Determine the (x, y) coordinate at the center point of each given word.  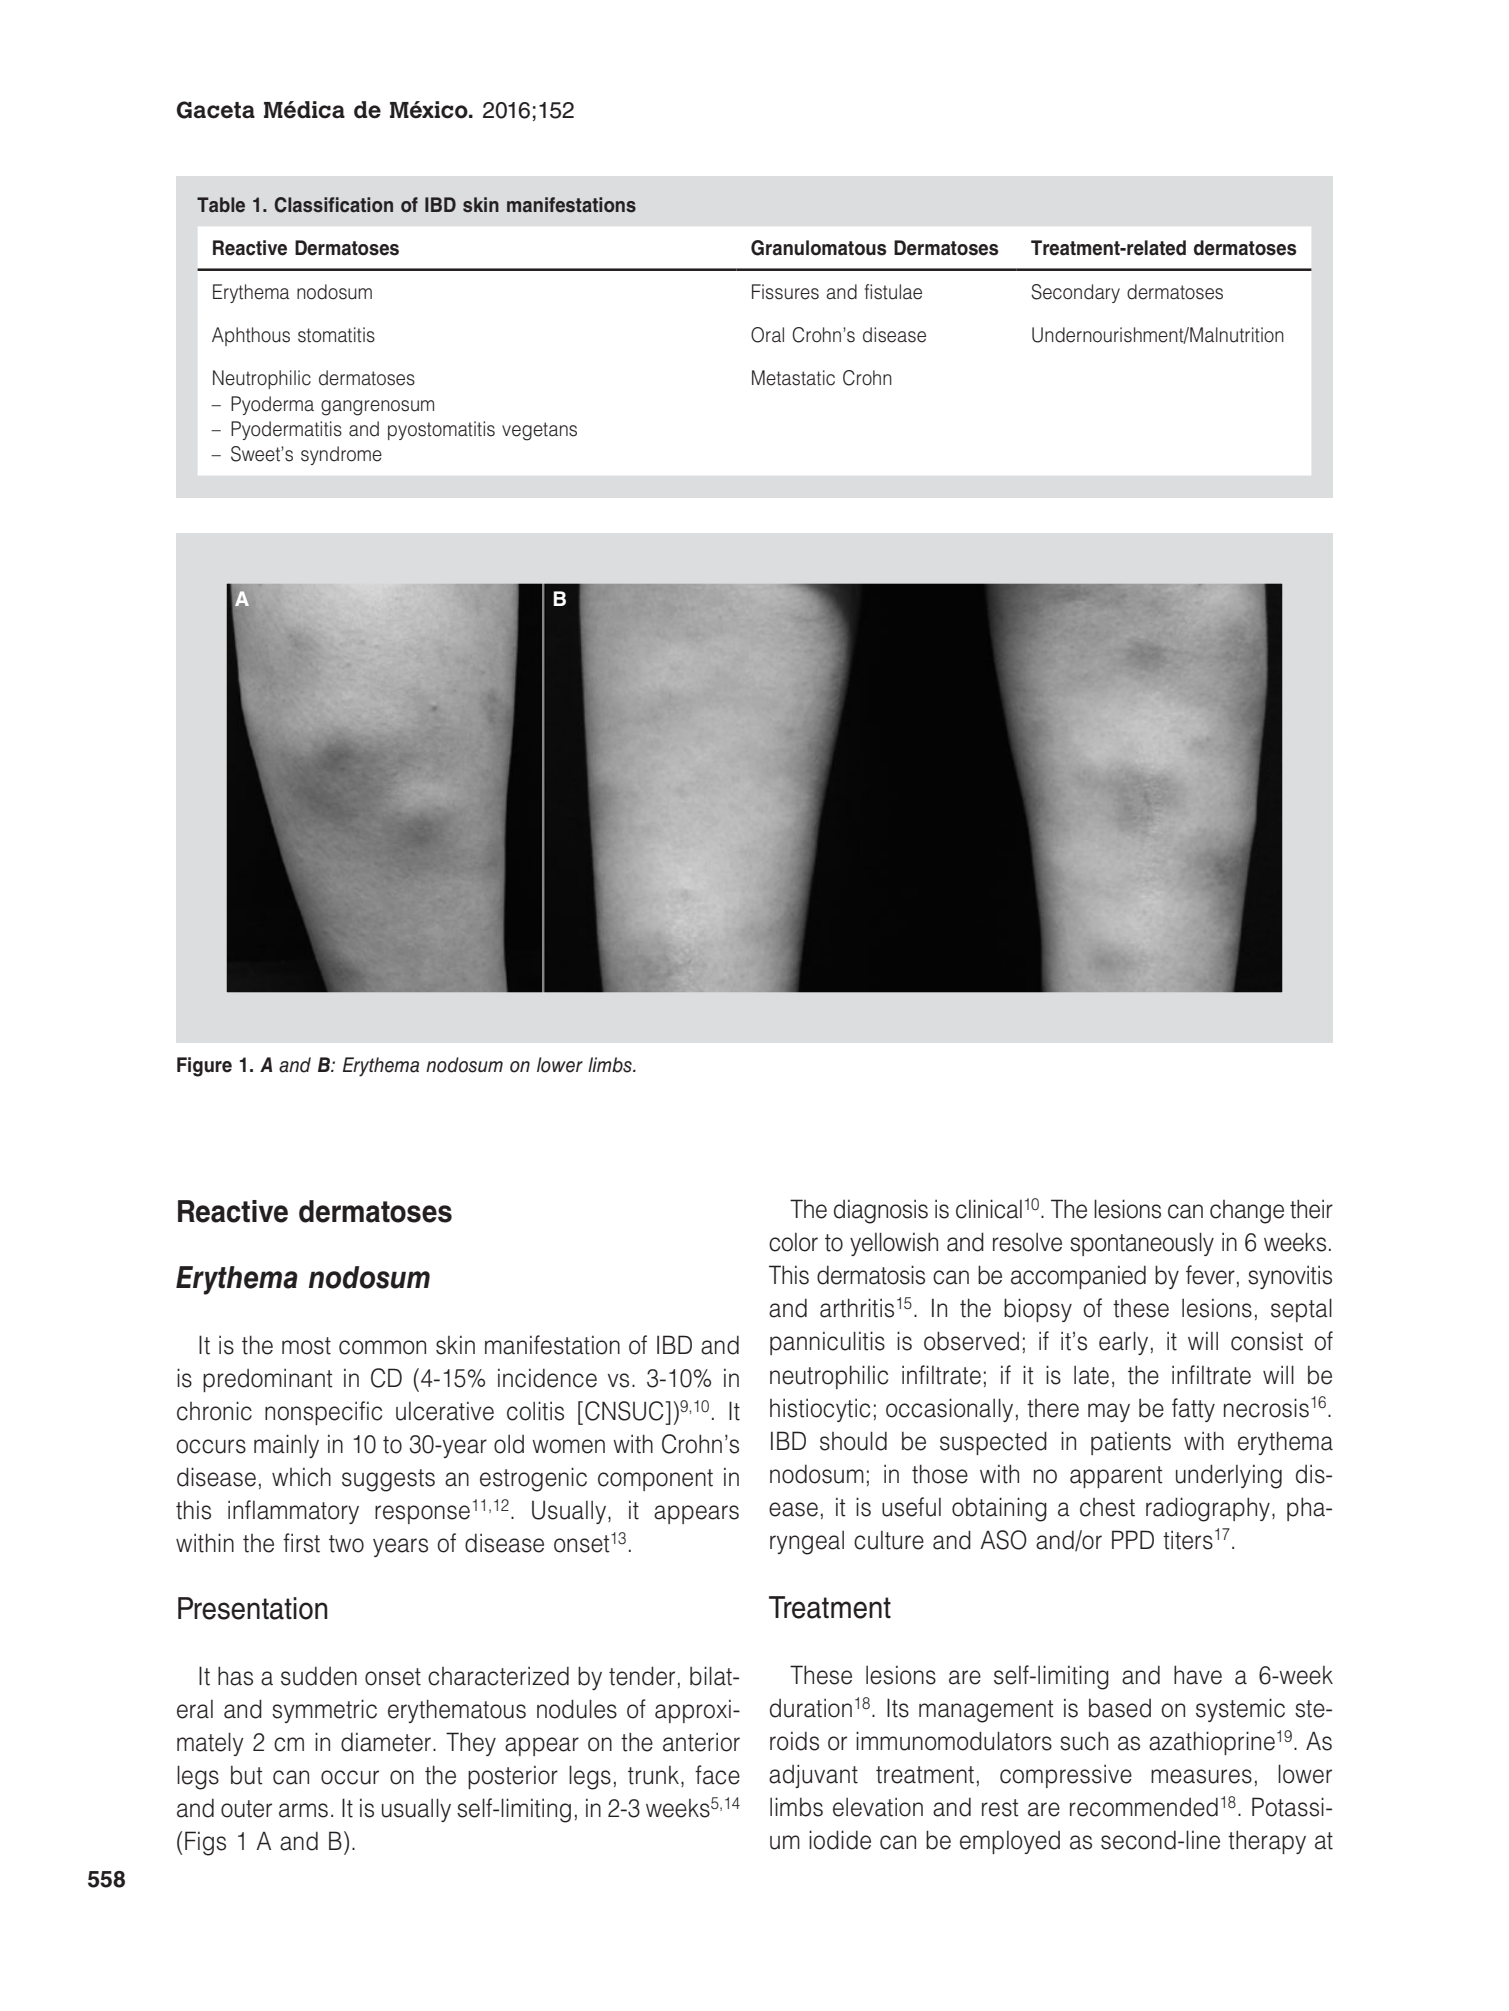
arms (303, 1810)
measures (1201, 1776)
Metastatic (793, 378)
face (717, 1775)
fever (1210, 1275)
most (306, 1346)
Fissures (785, 292)
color (793, 1242)
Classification (333, 205)
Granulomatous (819, 248)
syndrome (341, 455)
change (1247, 1212)
